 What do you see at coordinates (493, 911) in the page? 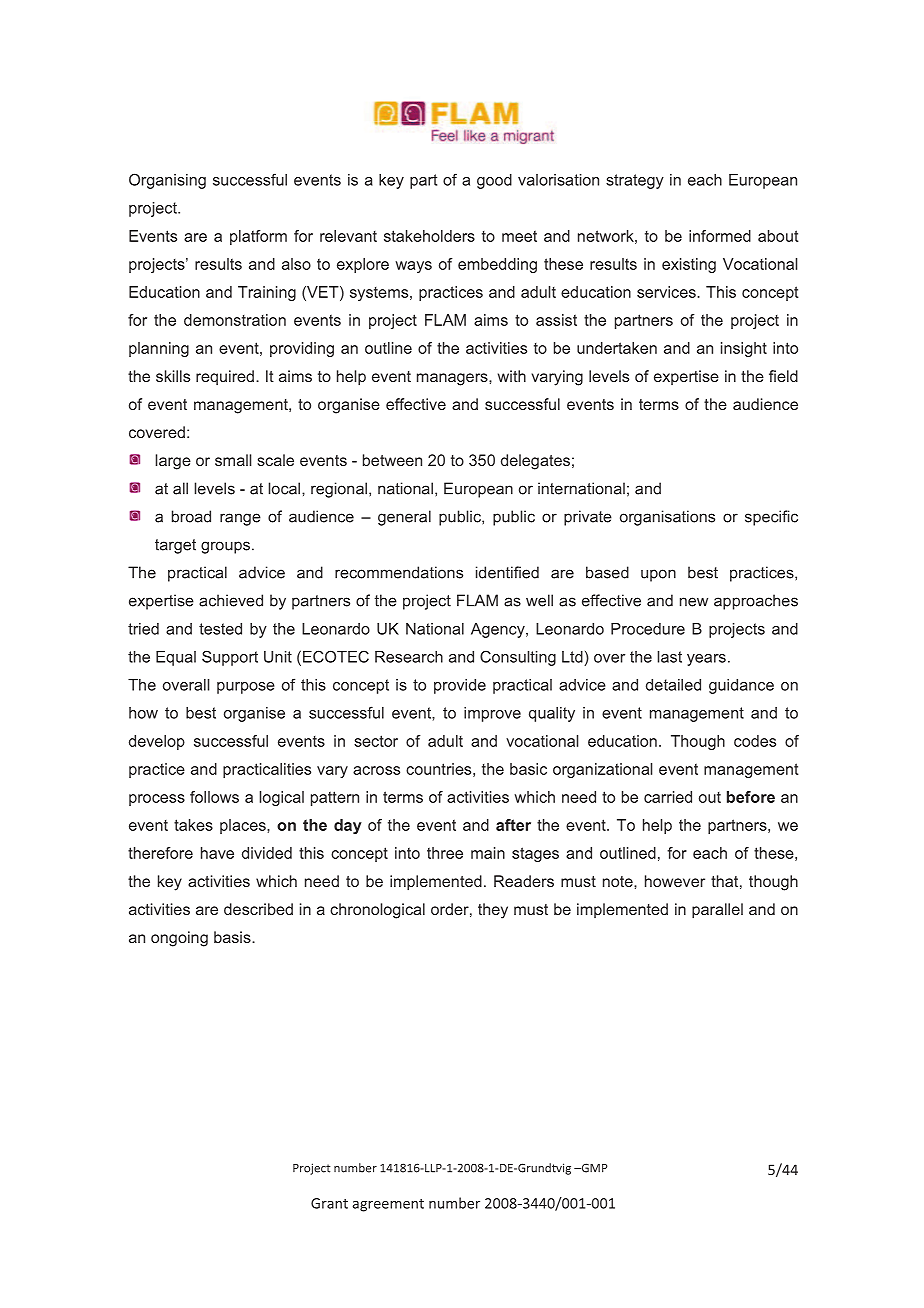
I see `they` at bounding box center [493, 911].
